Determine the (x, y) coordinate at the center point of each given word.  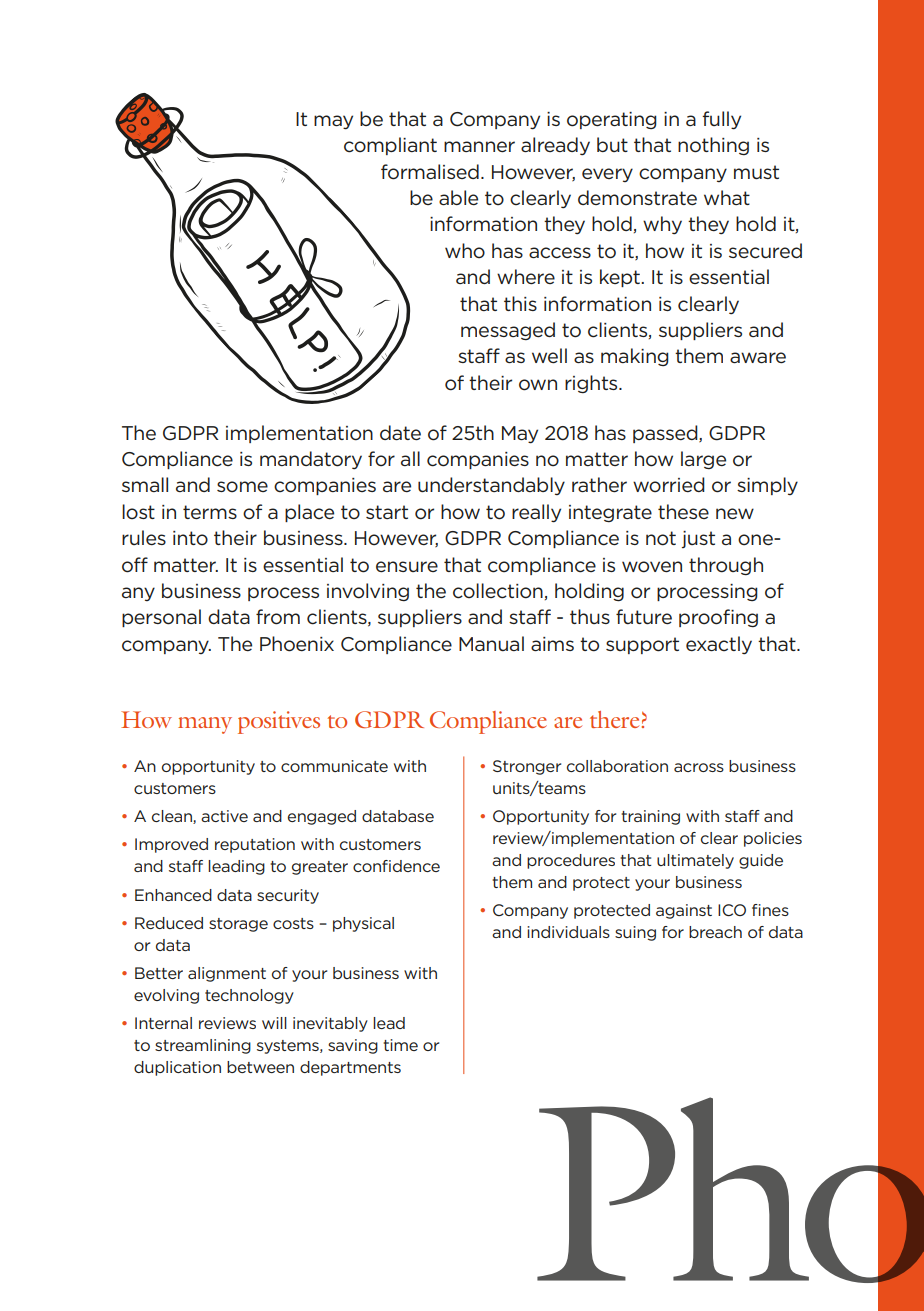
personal (161, 618)
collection (498, 591)
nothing (713, 146)
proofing (718, 618)
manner (479, 147)
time (400, 1045)
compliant (390, 146)
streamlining (203, 1046)
